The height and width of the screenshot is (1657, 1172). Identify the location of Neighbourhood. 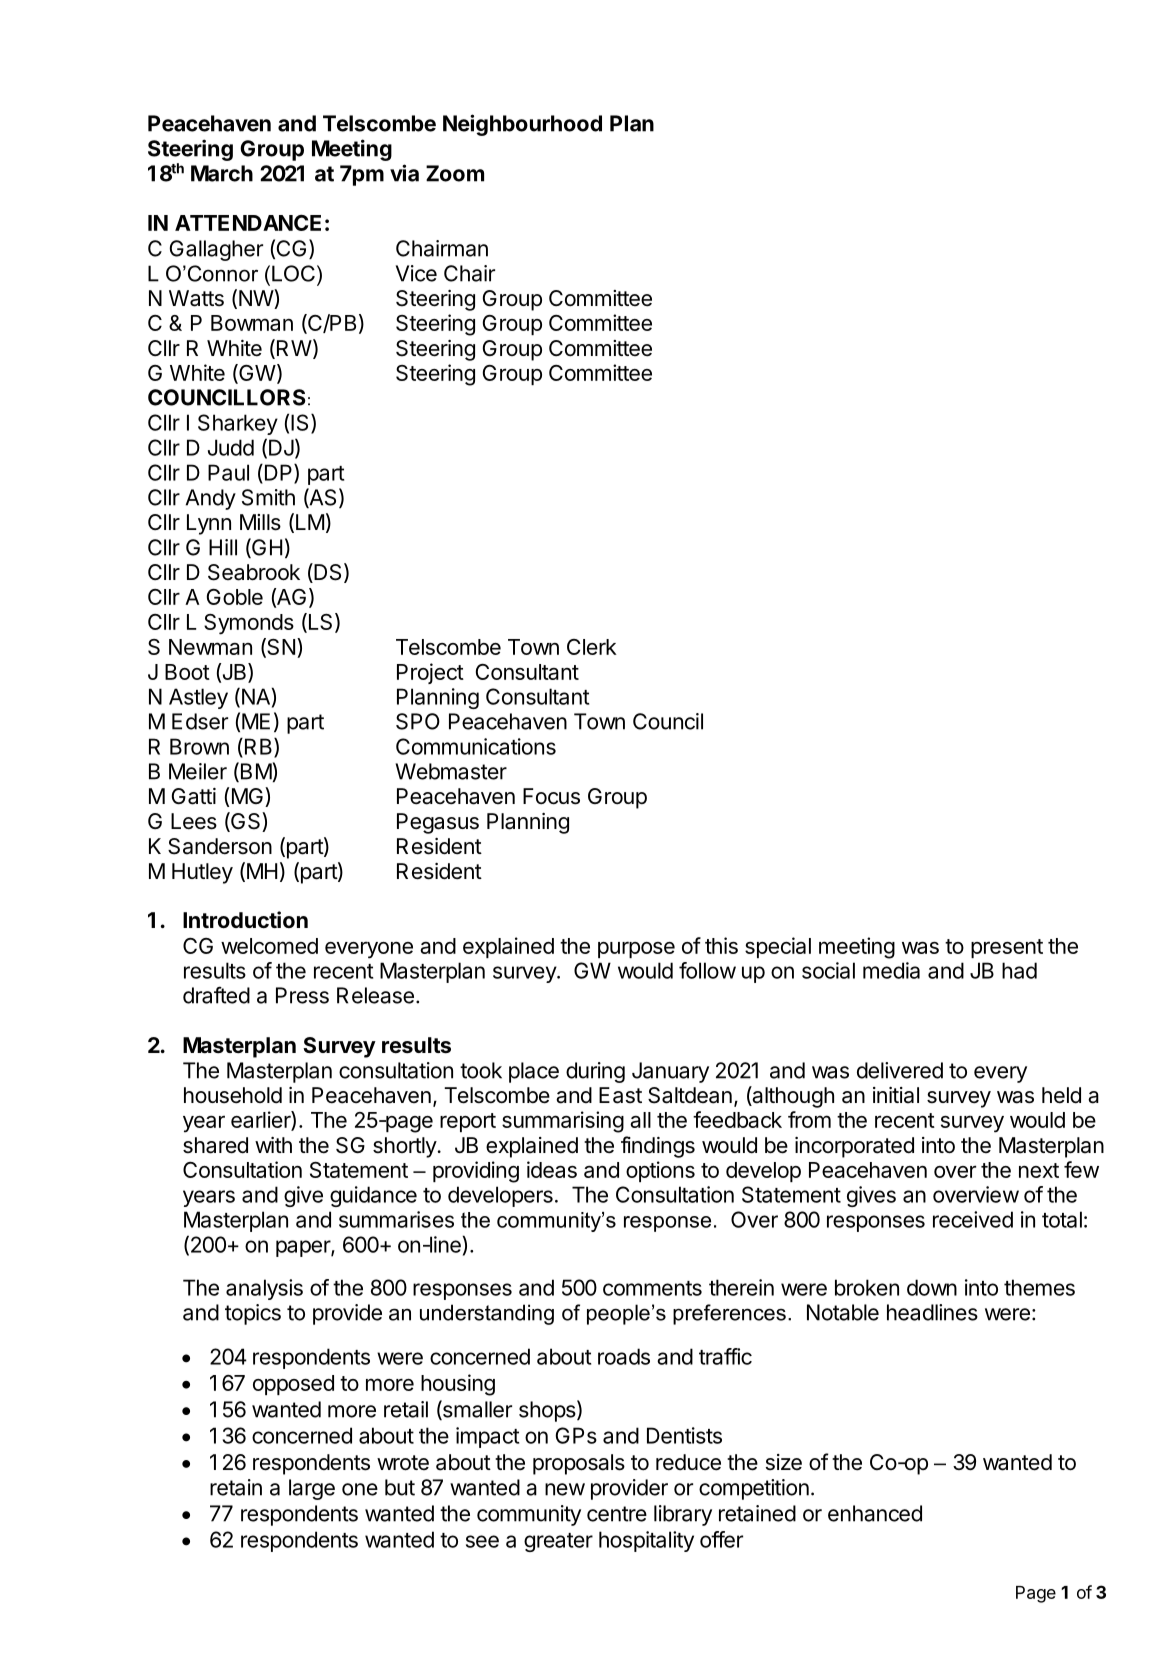
(522, 125).
